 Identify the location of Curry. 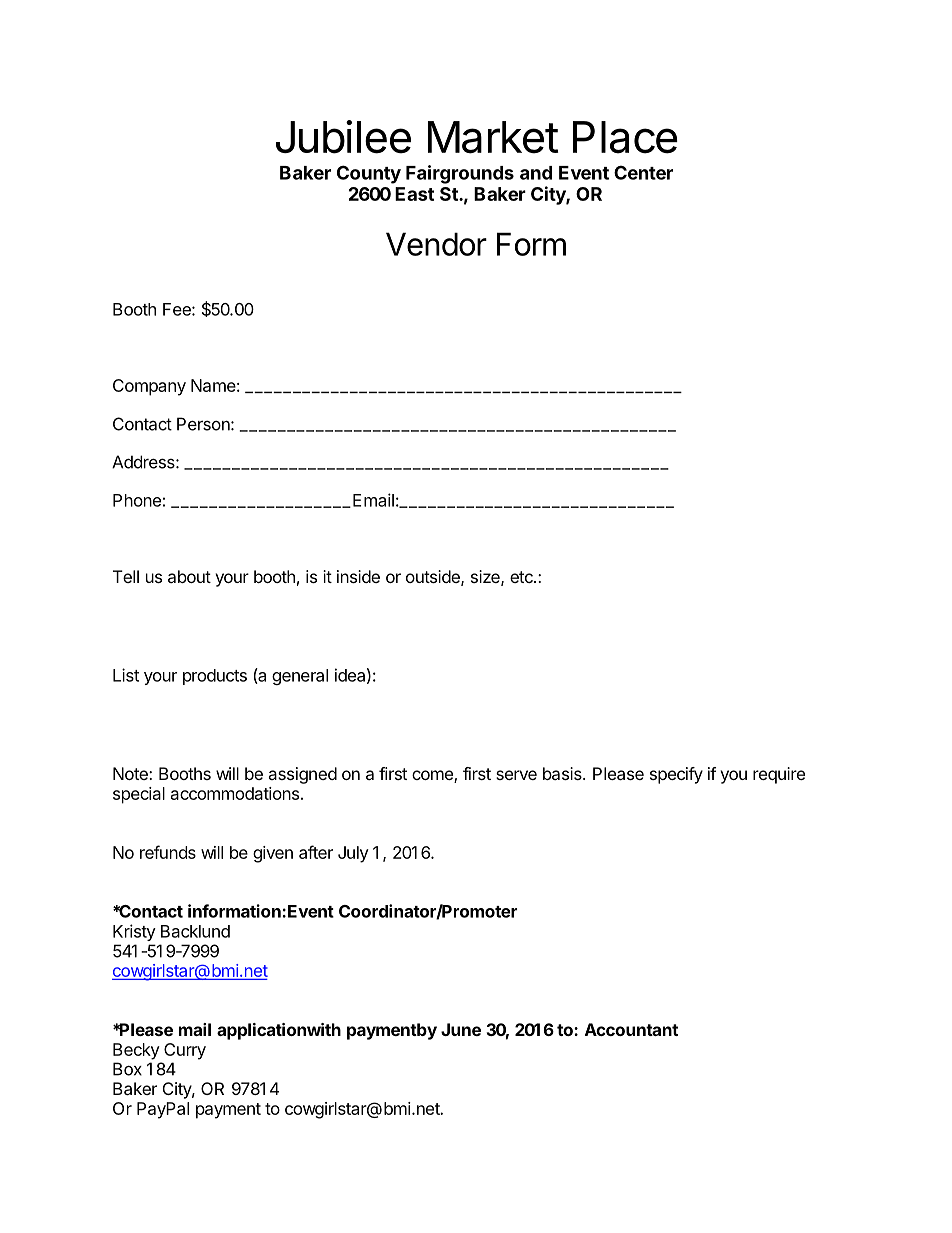
(185, 1051).
